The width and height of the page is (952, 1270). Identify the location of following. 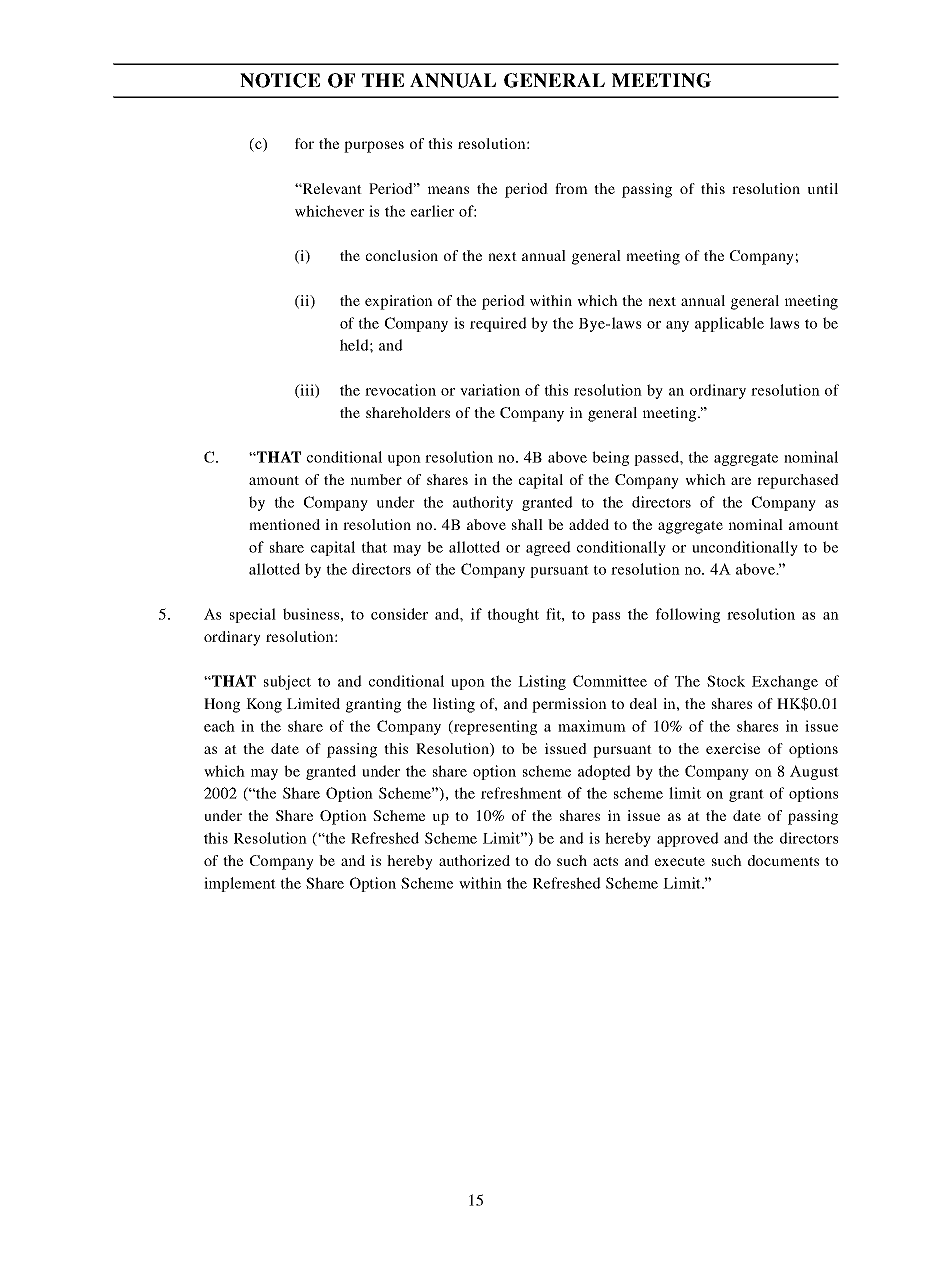
(688, 615).
